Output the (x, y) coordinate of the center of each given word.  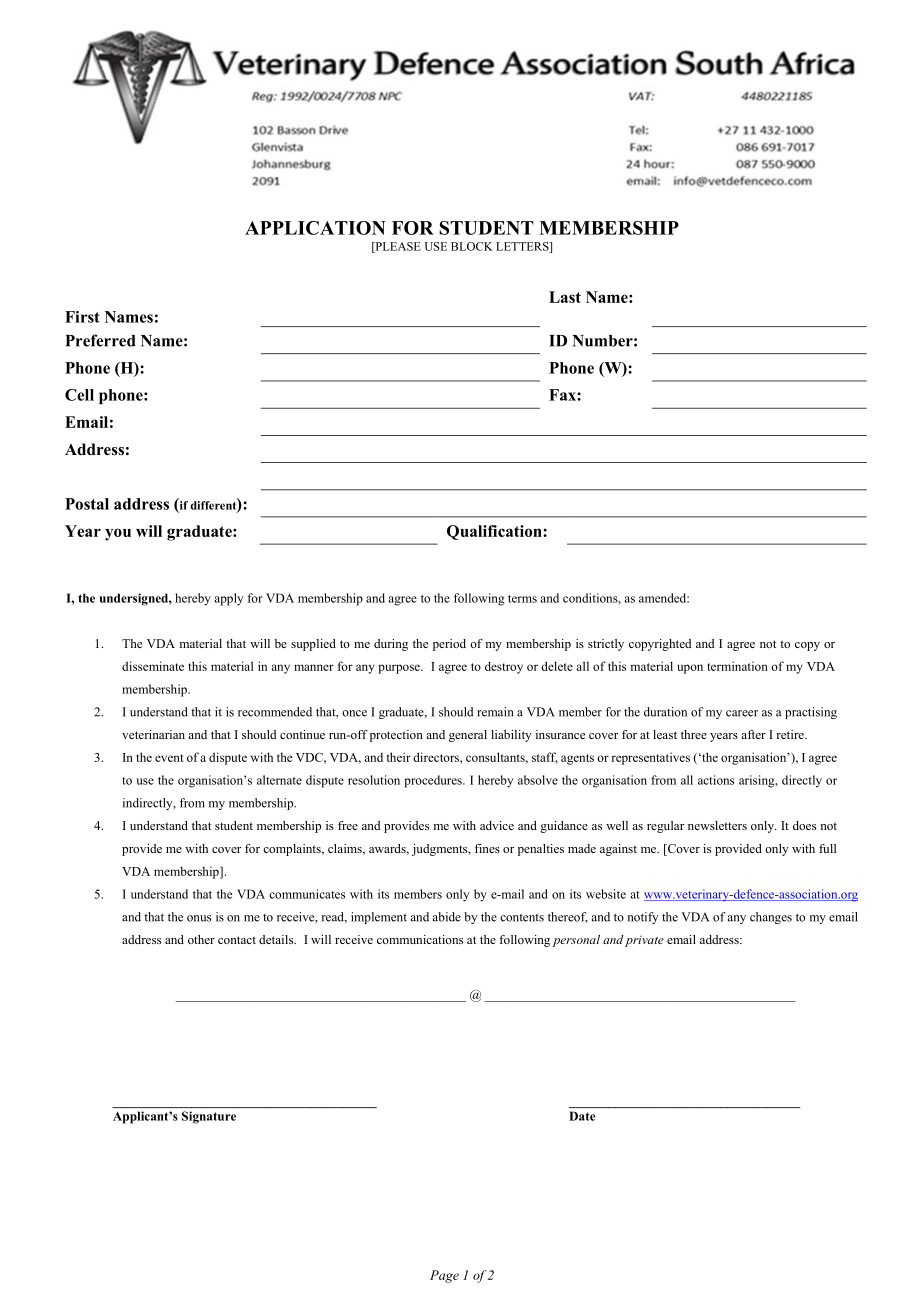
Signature (209, 1117)
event (169, 758)
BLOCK (472, 246)
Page (444, 1276)
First (82, 317)
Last (565, 297)
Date (582, 1116)
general (468, 736)
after (753, 734)
